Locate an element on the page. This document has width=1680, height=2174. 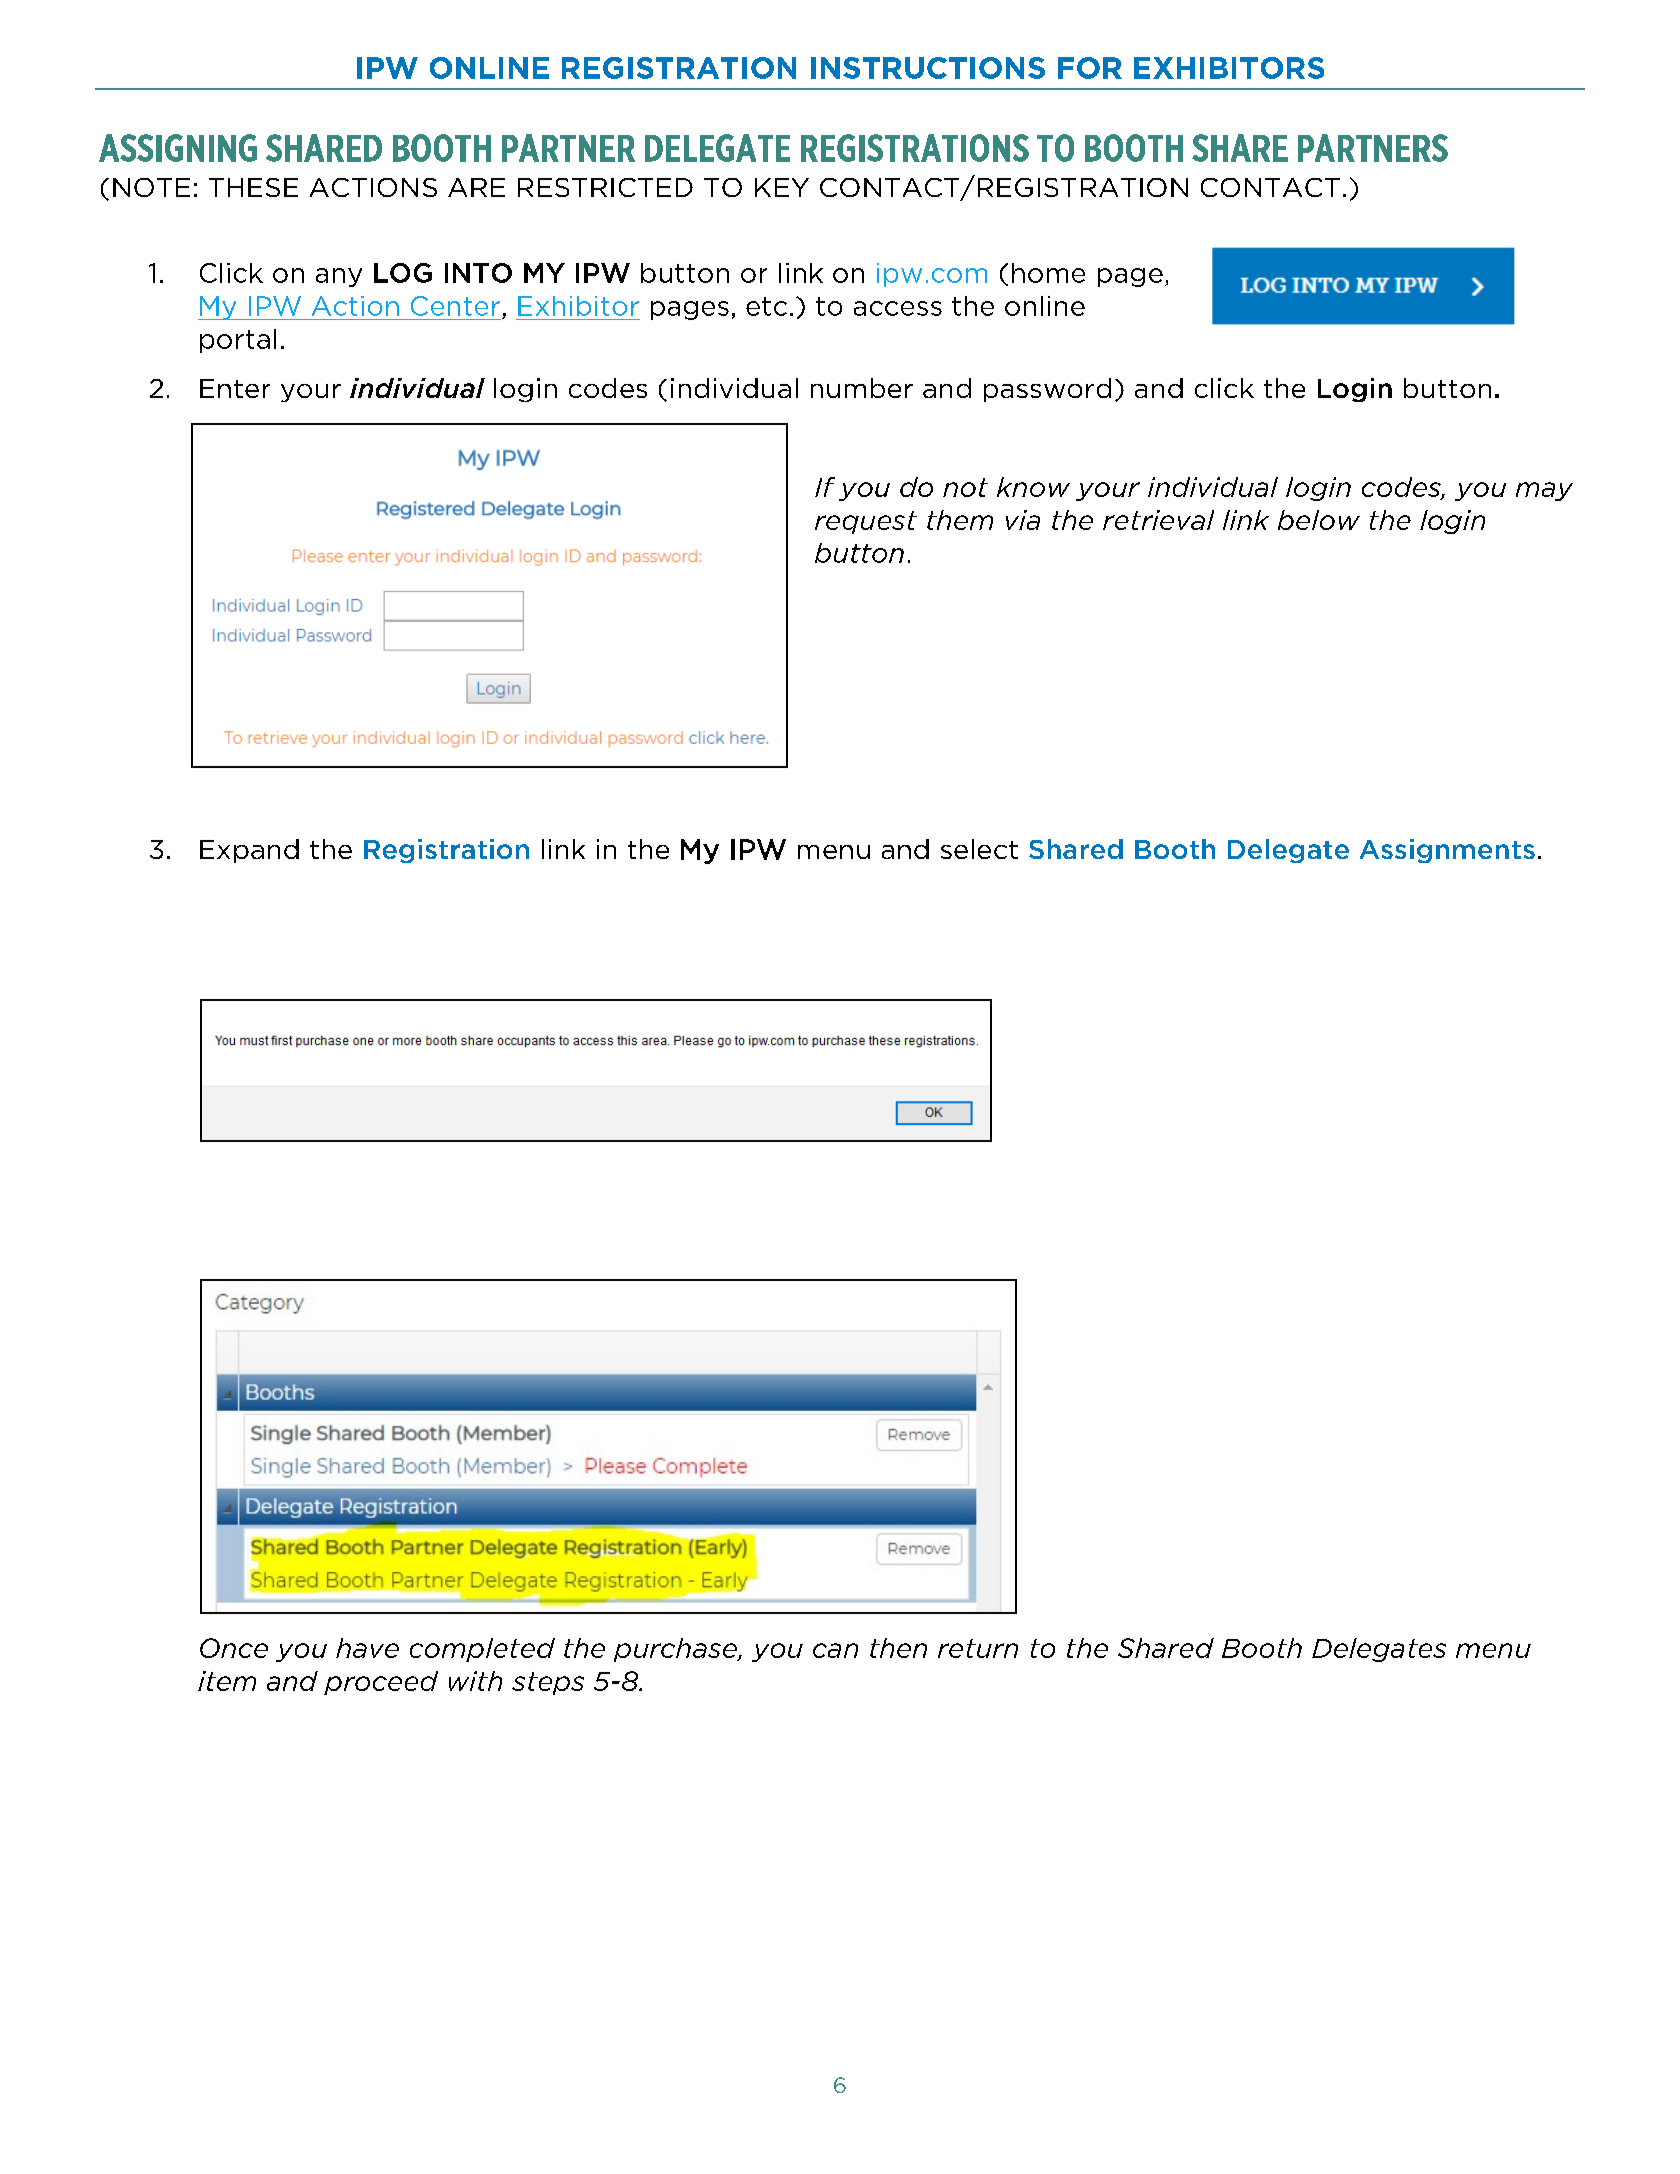
have is located at coordinates (367, 1648).
